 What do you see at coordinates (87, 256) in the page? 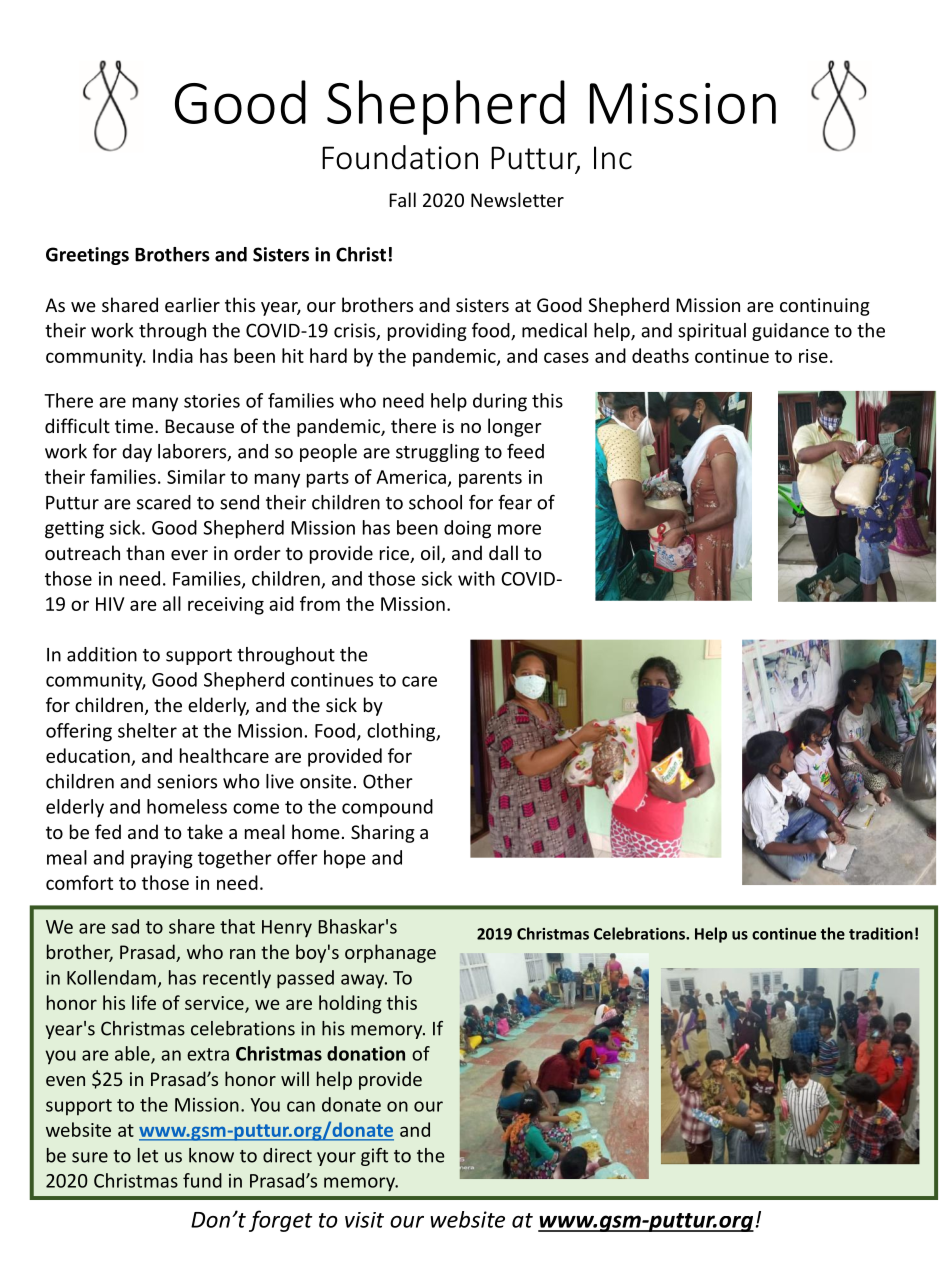
I see `Greetings` at bounding box center [87, 256].
